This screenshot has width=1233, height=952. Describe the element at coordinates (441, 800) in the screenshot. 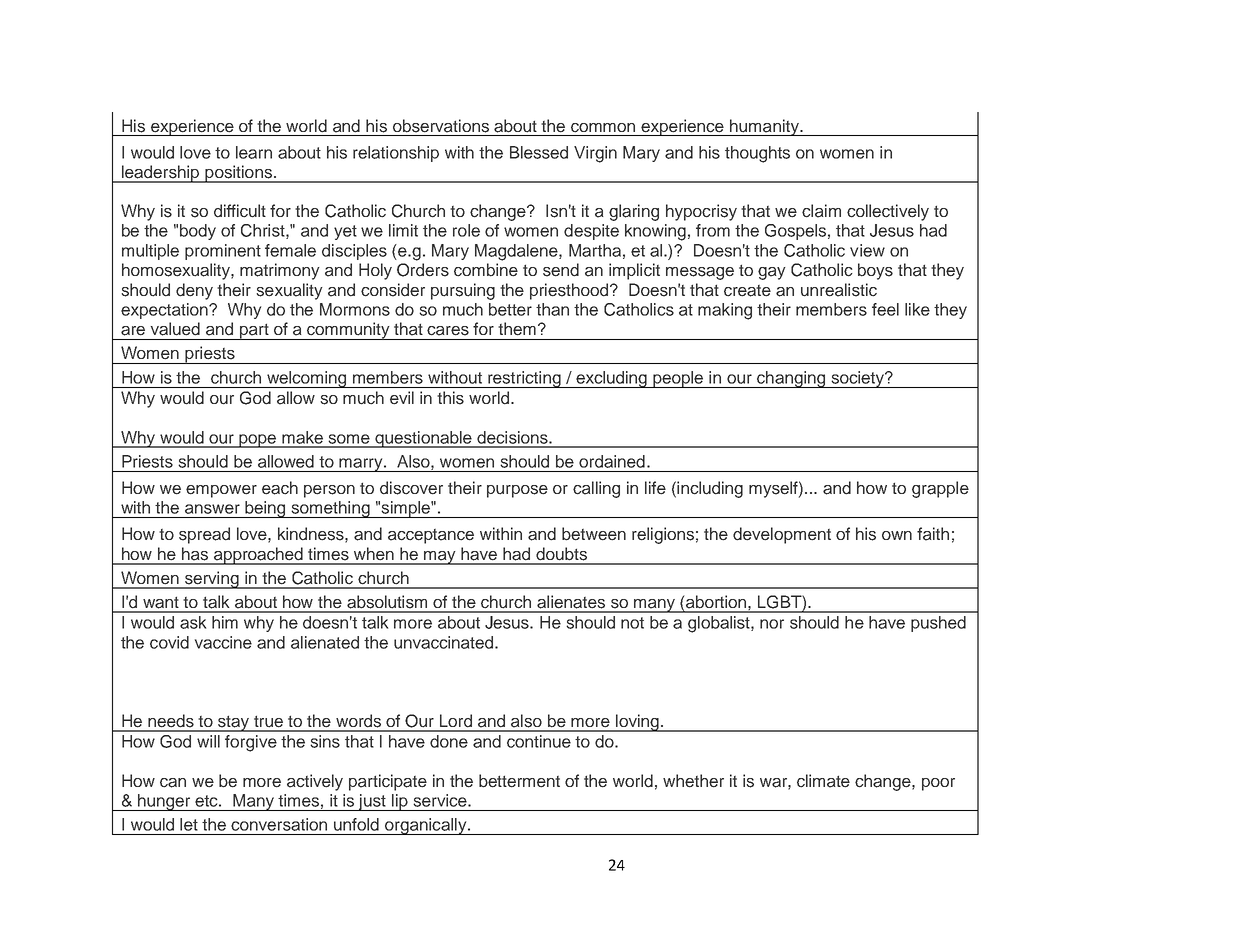

I see `service` at that location.
